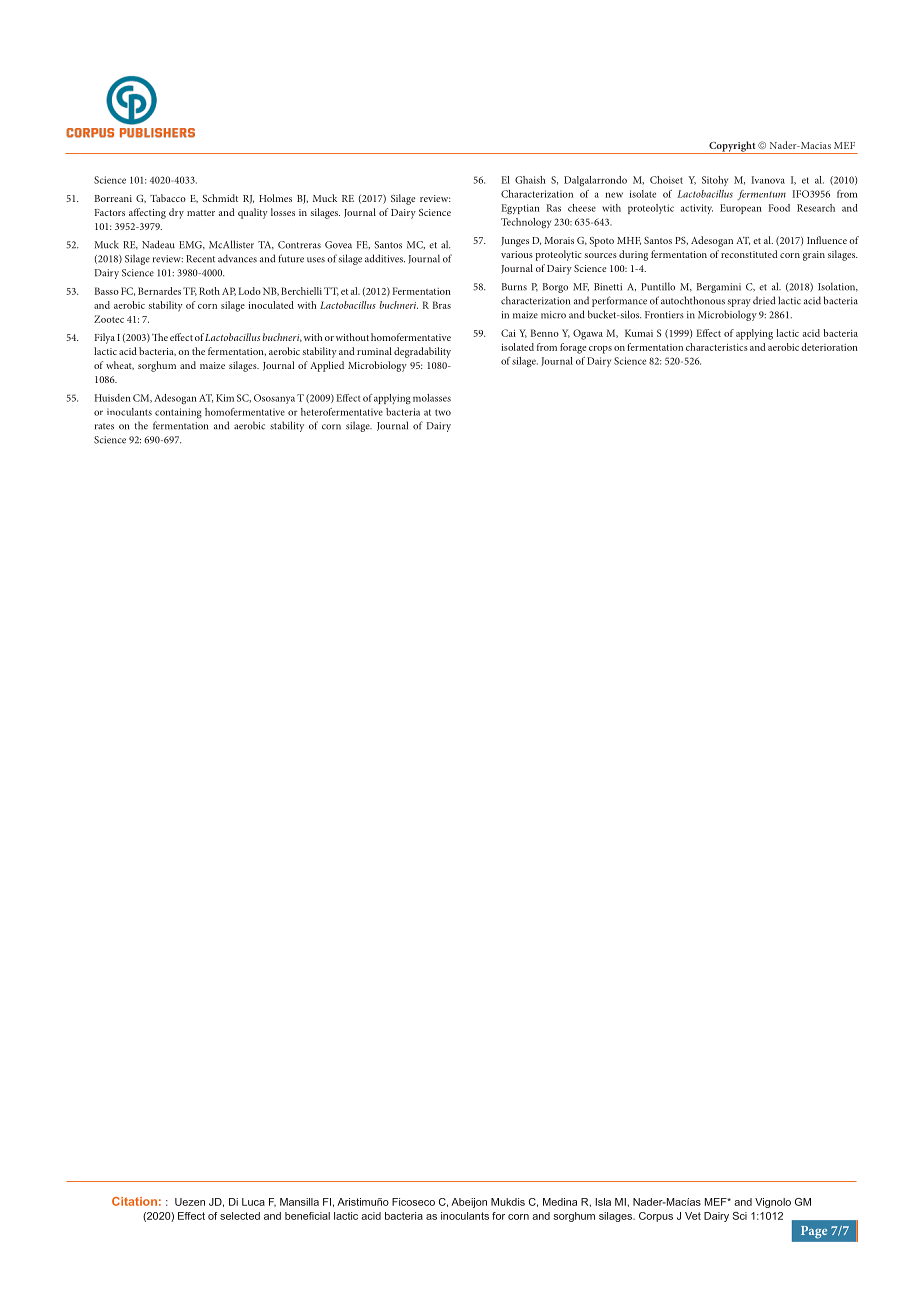 The height and width of the screenshot is (1308, 924). I want to click on European, so click(741, 209).
